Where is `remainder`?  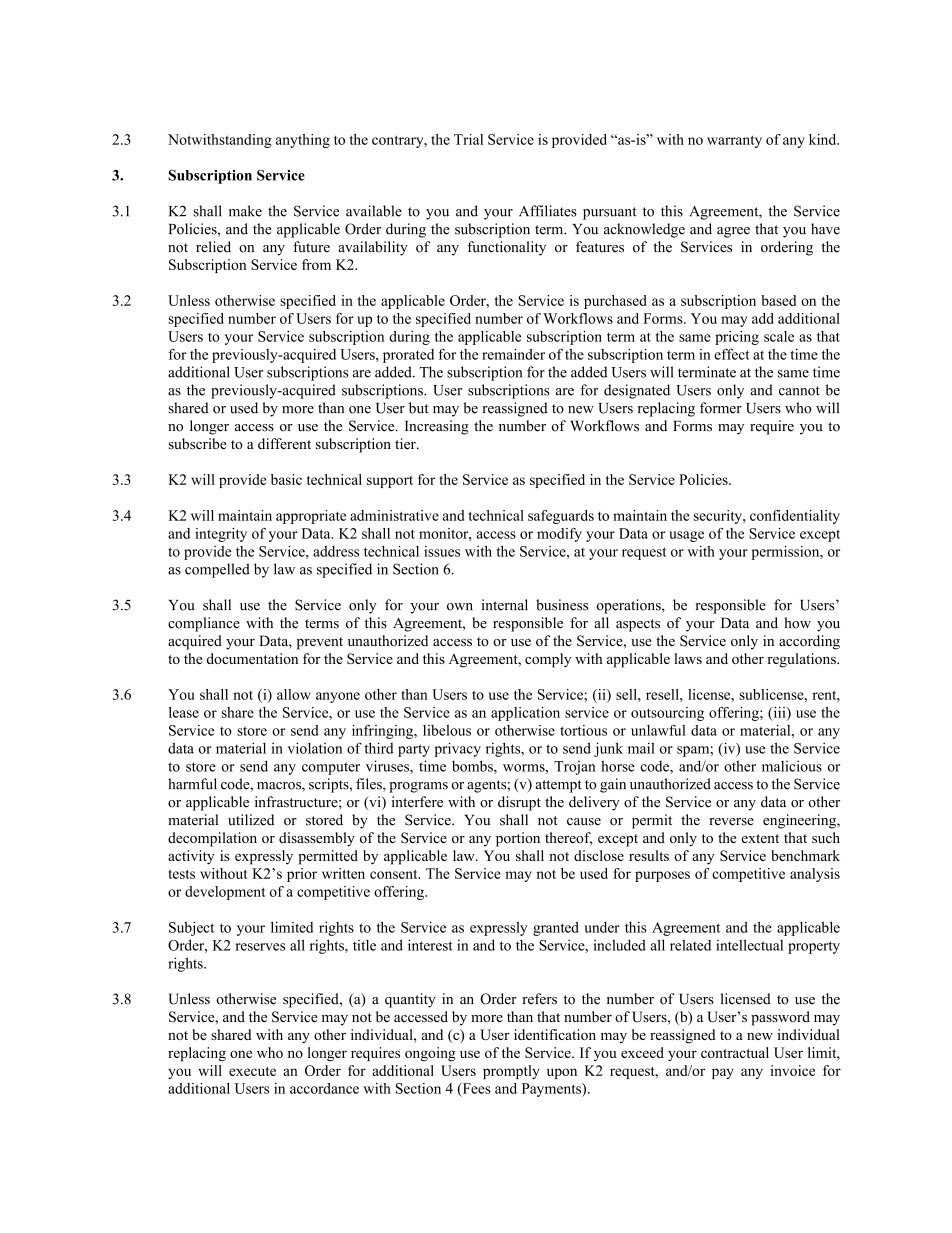 remainder is located at coordinates (513, 354).
